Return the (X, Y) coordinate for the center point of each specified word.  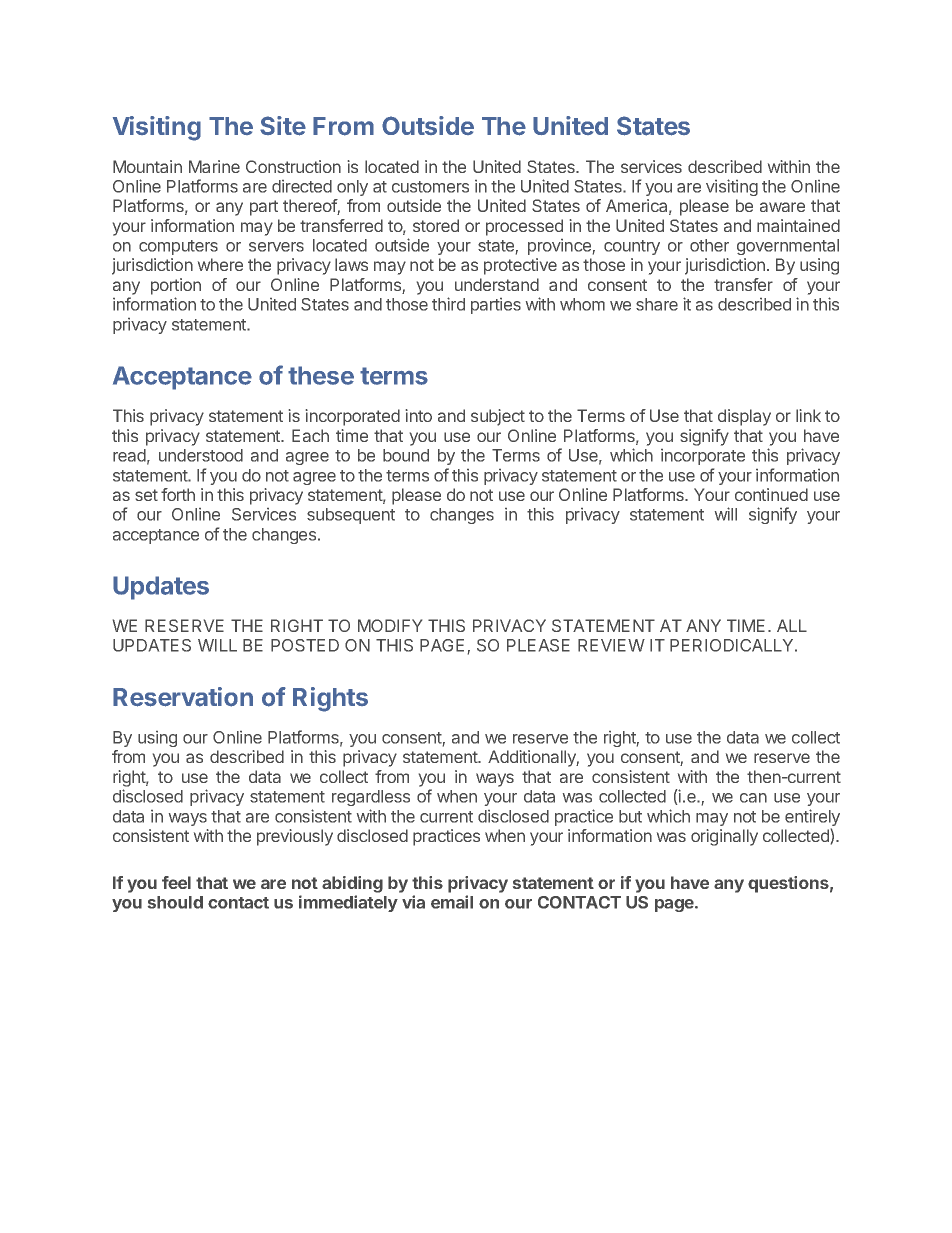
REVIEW (611, 645)
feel (176, 882)
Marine (214, 166)
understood (201, 455)
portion (176, 286)
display (744, 417)
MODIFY (390, 625)
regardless (371, 798)
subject (498, 417)
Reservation (183, 697)
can (753, 798)
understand (497, 284)
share (657, 304)
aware (782, 207)
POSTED (305, 645)
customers (430, 187)
